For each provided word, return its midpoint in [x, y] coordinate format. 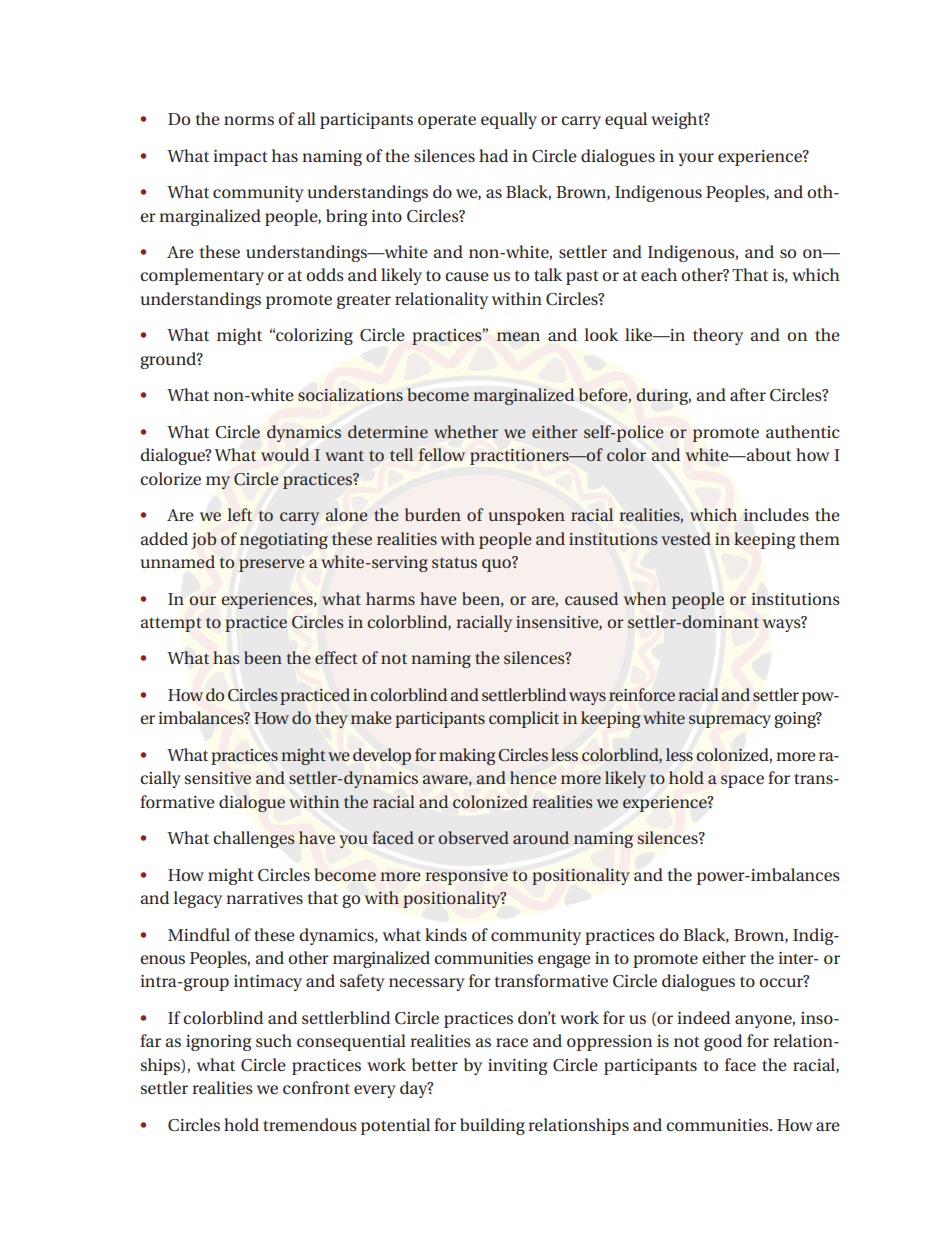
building [492, 1126]
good [723, 1042]
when [645, 598]
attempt [171, 624]
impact [240, 158]
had [493, 155]
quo [497, 564]
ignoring [218, 1043]
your [696, 159]
